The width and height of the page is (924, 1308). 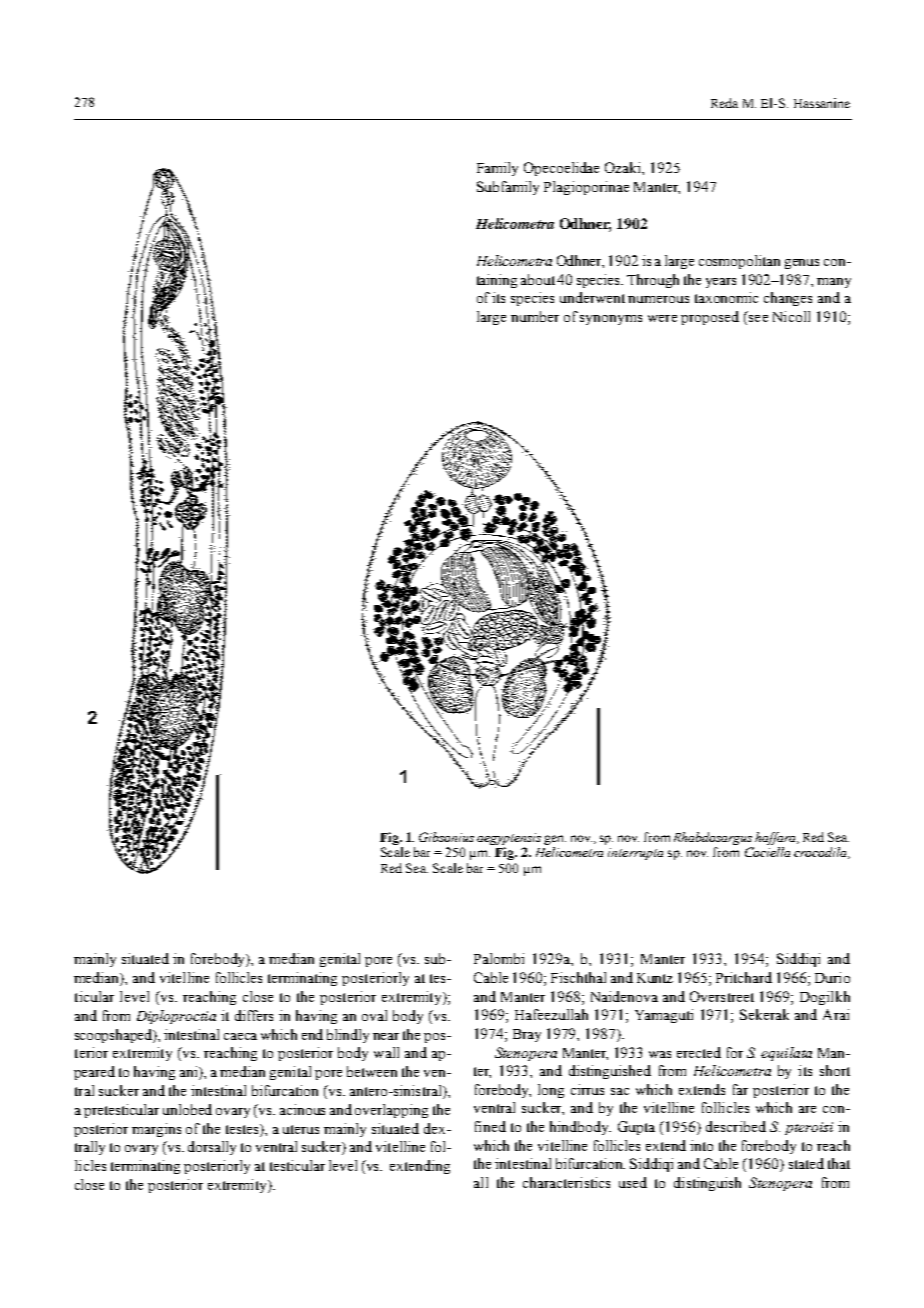 What do you see at coordinates (527, 1035) in the page?
I see `Bray` at bounding box center [527, 1035].
